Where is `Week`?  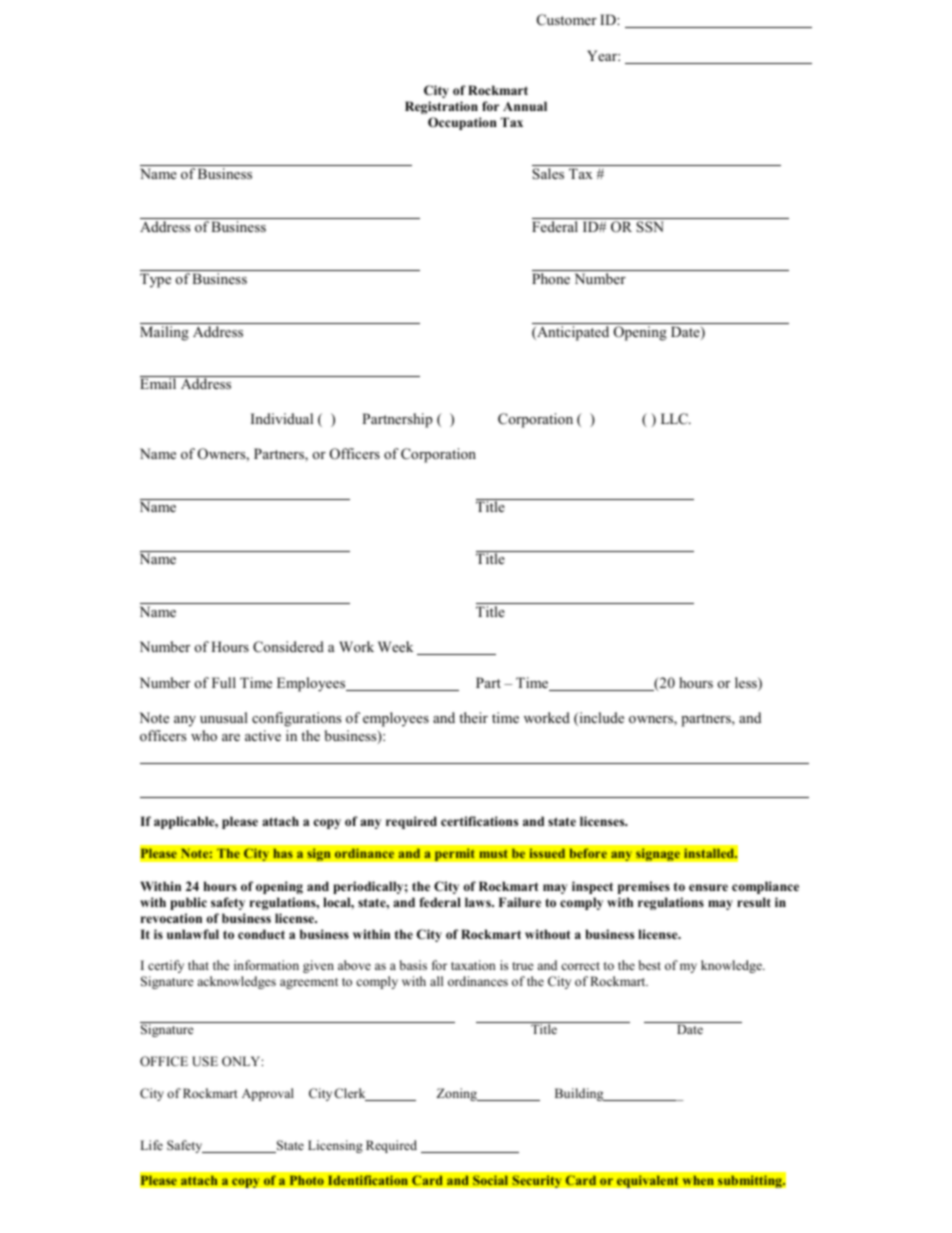
Week is located at coordinates (395, 646).
